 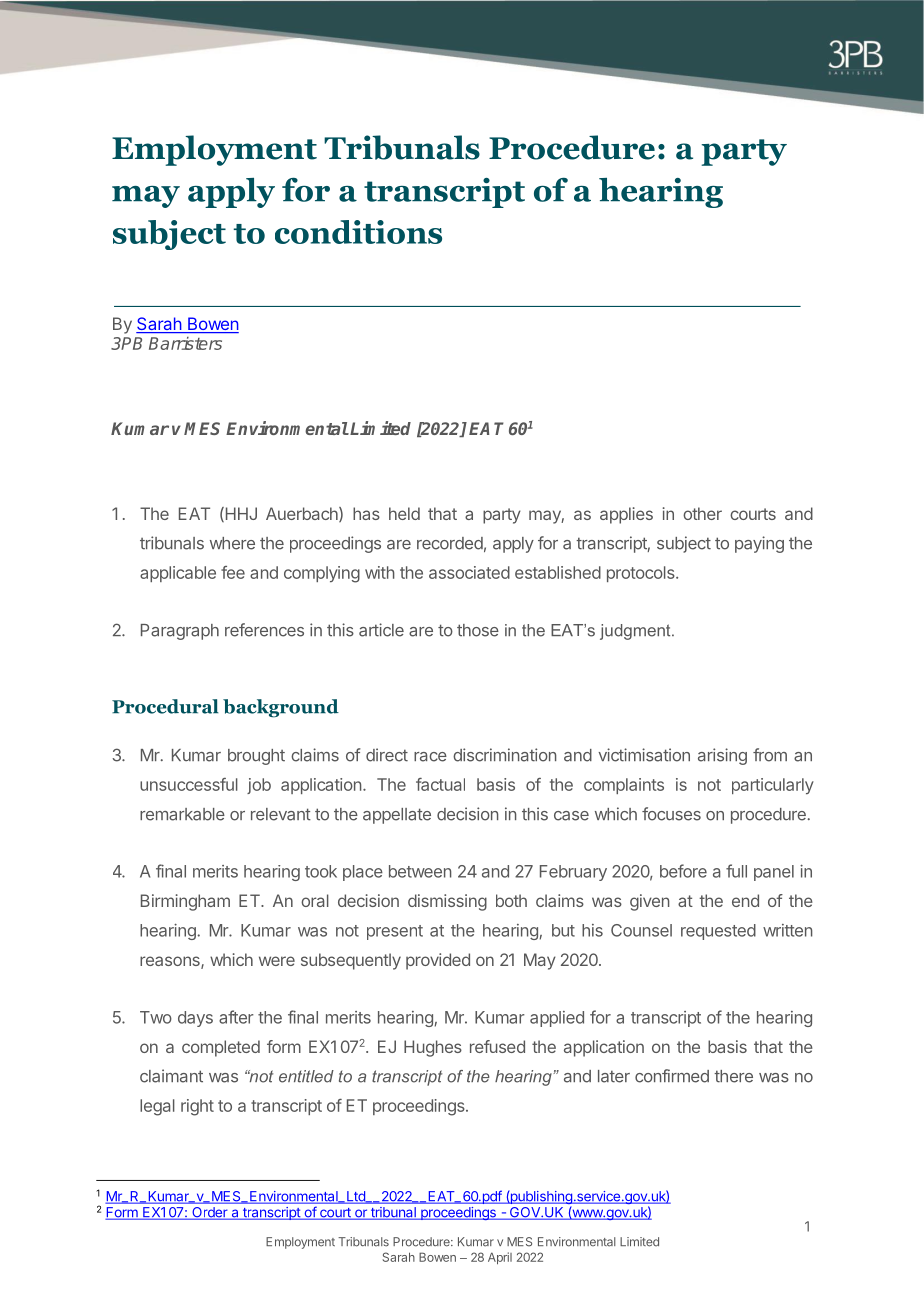 I want to click on held, so click(x=404, y=513).
